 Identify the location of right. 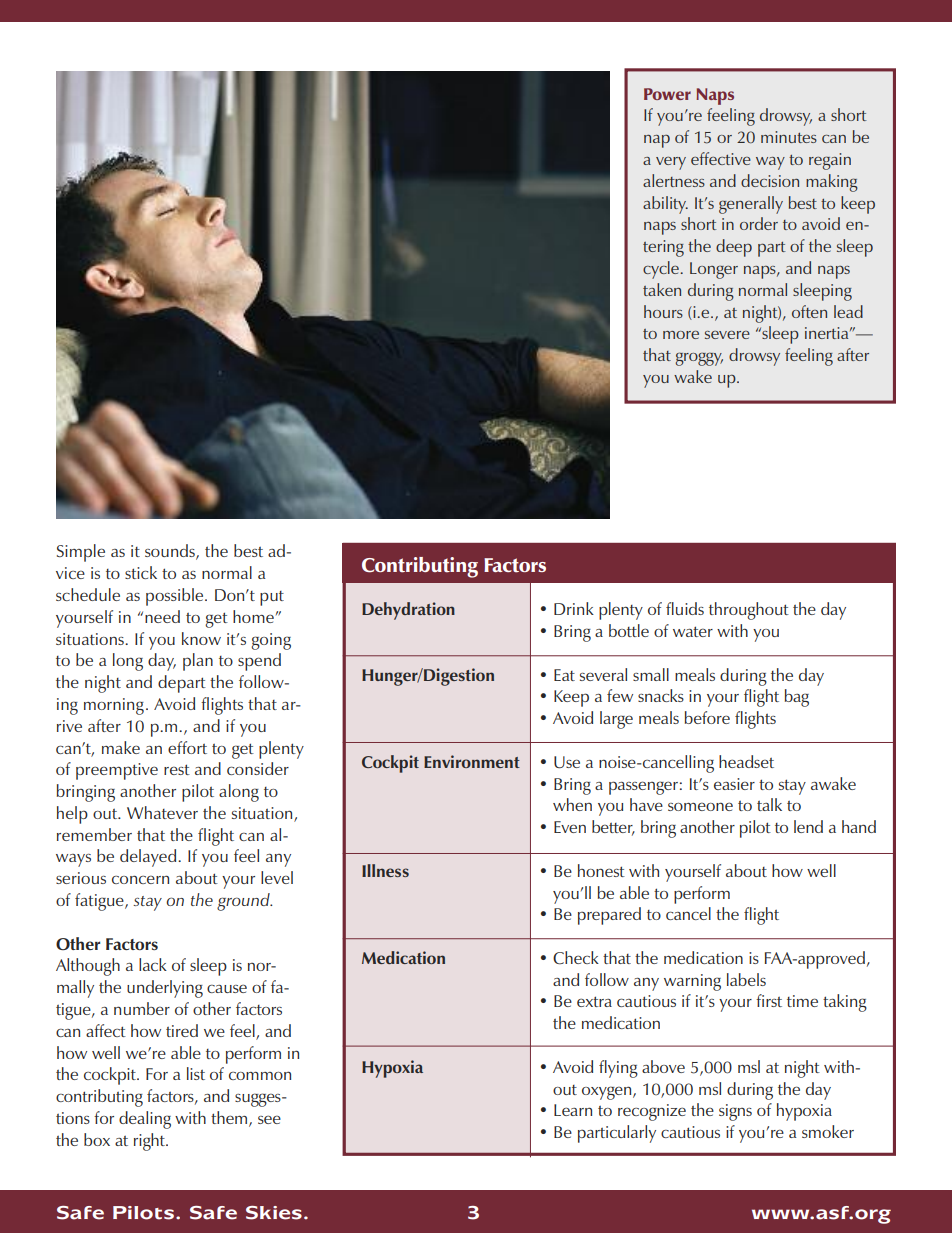
(151, 1142).
